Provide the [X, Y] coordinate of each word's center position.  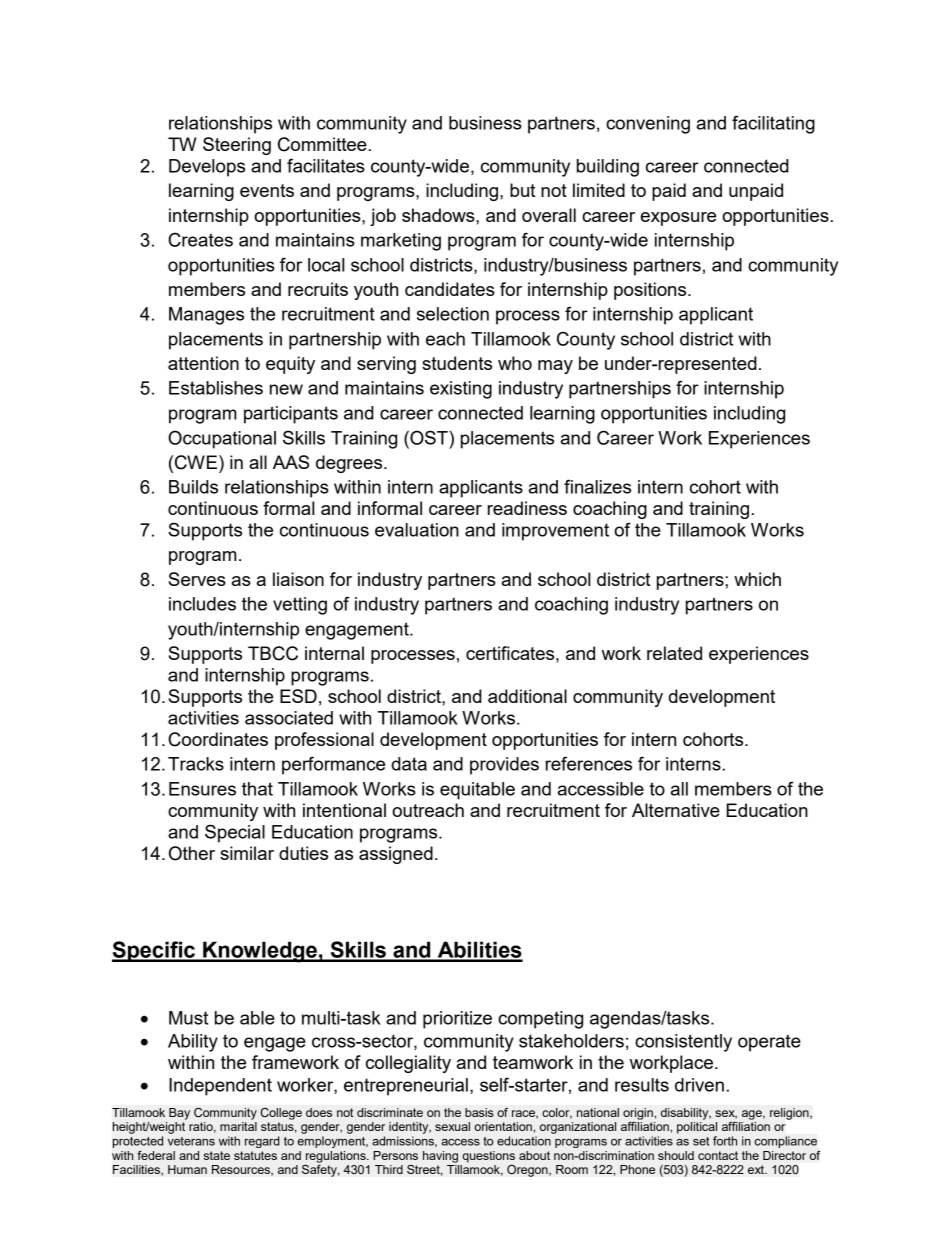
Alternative [676, 810]
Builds [193, 487]
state [217, 1155]
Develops [207, 168]
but [522, 190]
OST [428, 437]
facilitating [773, 124]
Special [235, 833]
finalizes [597, 486]
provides [504, 766]
